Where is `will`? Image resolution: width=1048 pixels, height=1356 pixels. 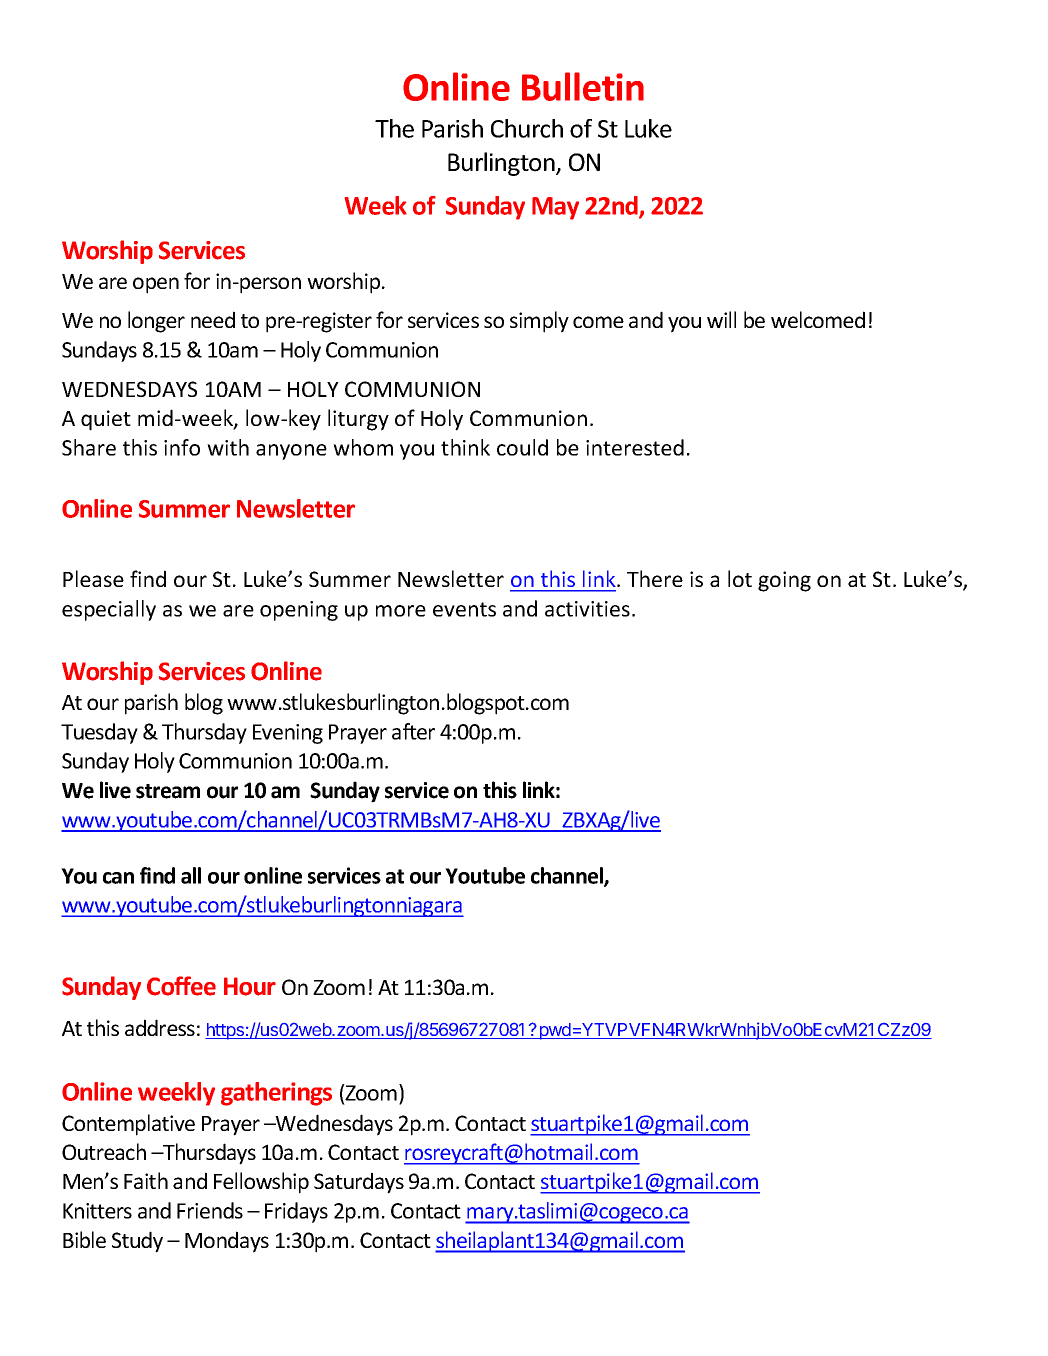 will is located at coordinates (721, 319).
